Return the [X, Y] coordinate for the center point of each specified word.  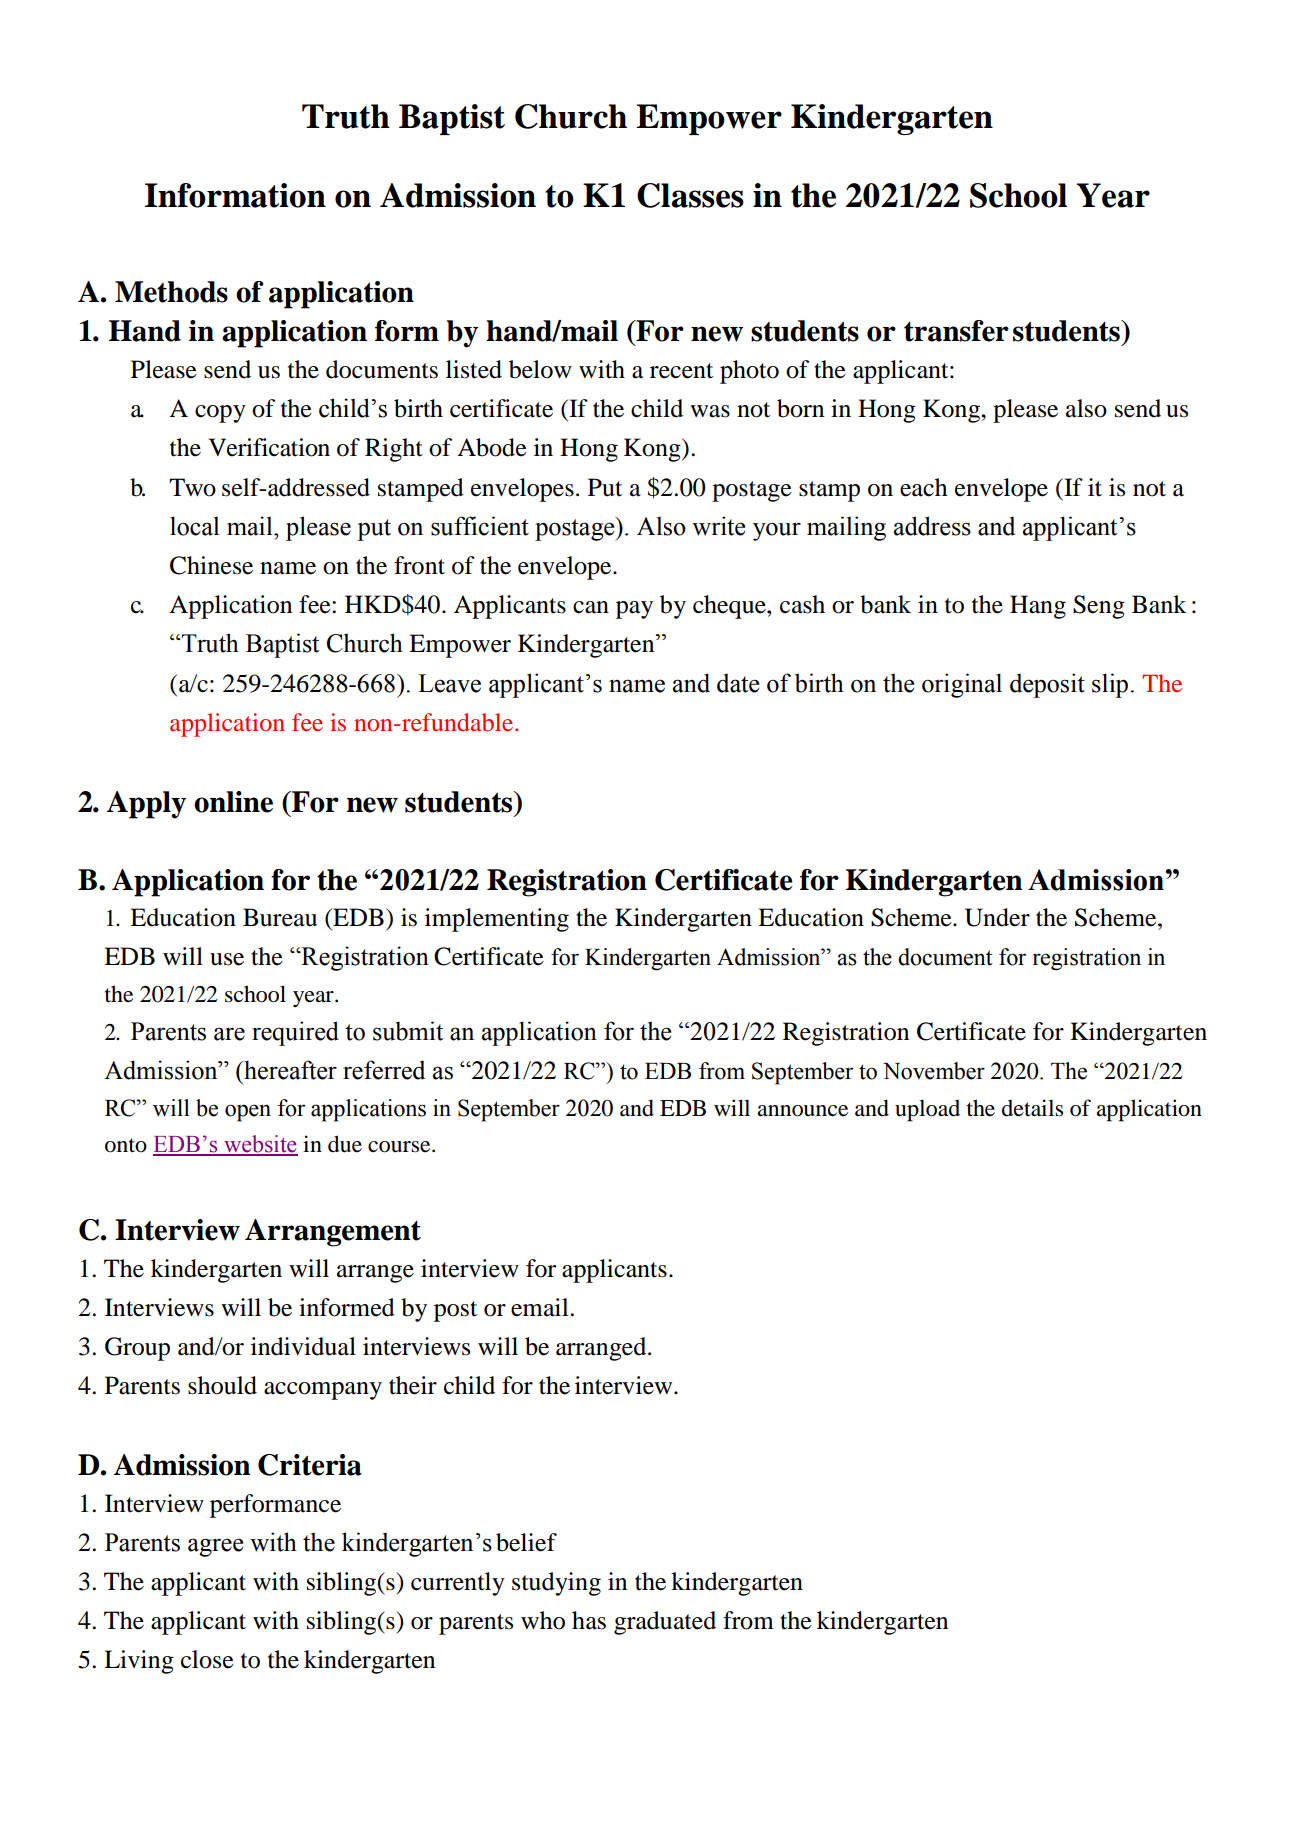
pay [634, 610]
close [207, 1659]
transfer [956, 331]
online [233, 802]
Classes [690, 195]
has [589, 1620]
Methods [171, 292]
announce [803, 1111]
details [1032, 1108]
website [260, 1145]
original [962, 685]
